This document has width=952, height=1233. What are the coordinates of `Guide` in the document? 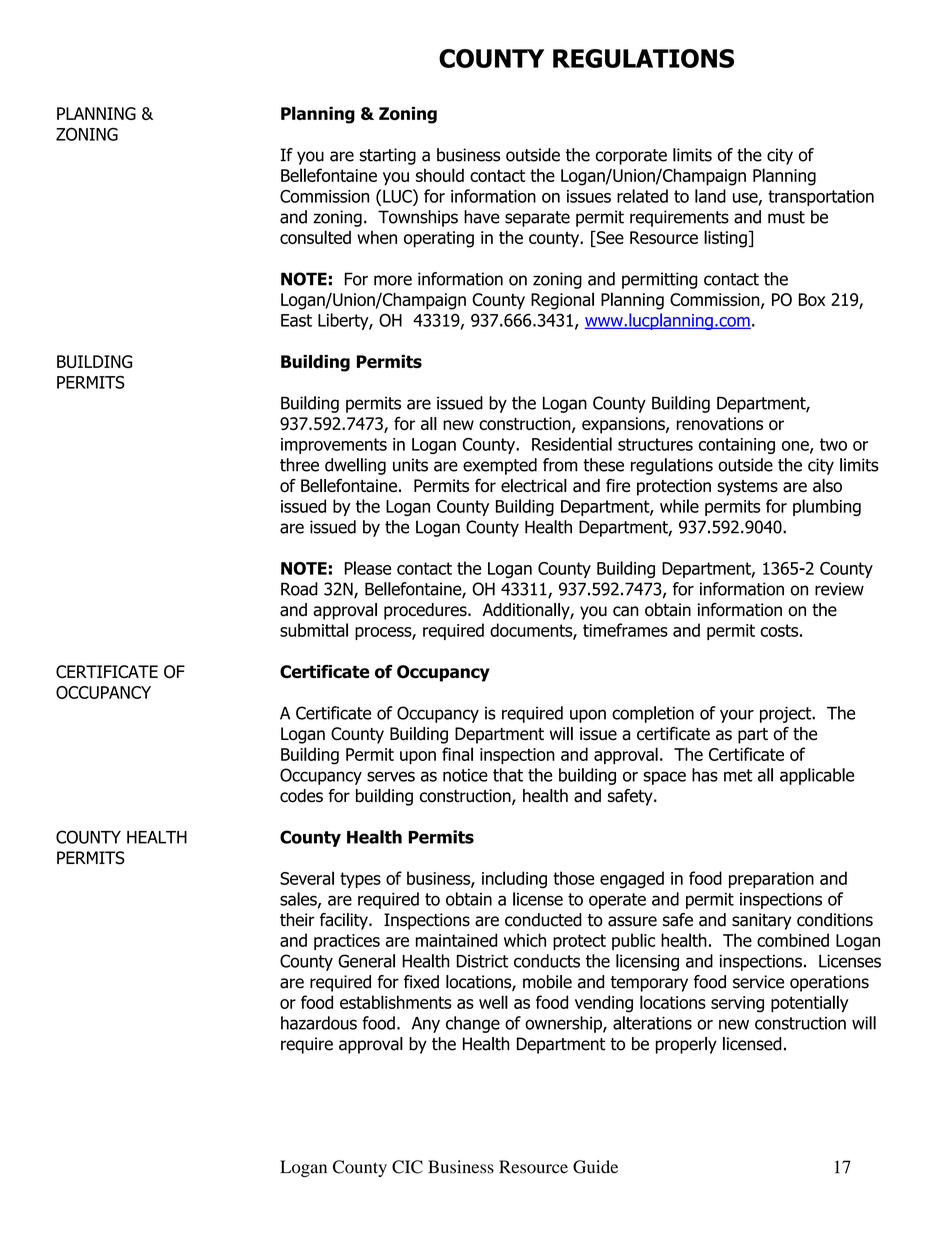 It's located at (595, 1167).
